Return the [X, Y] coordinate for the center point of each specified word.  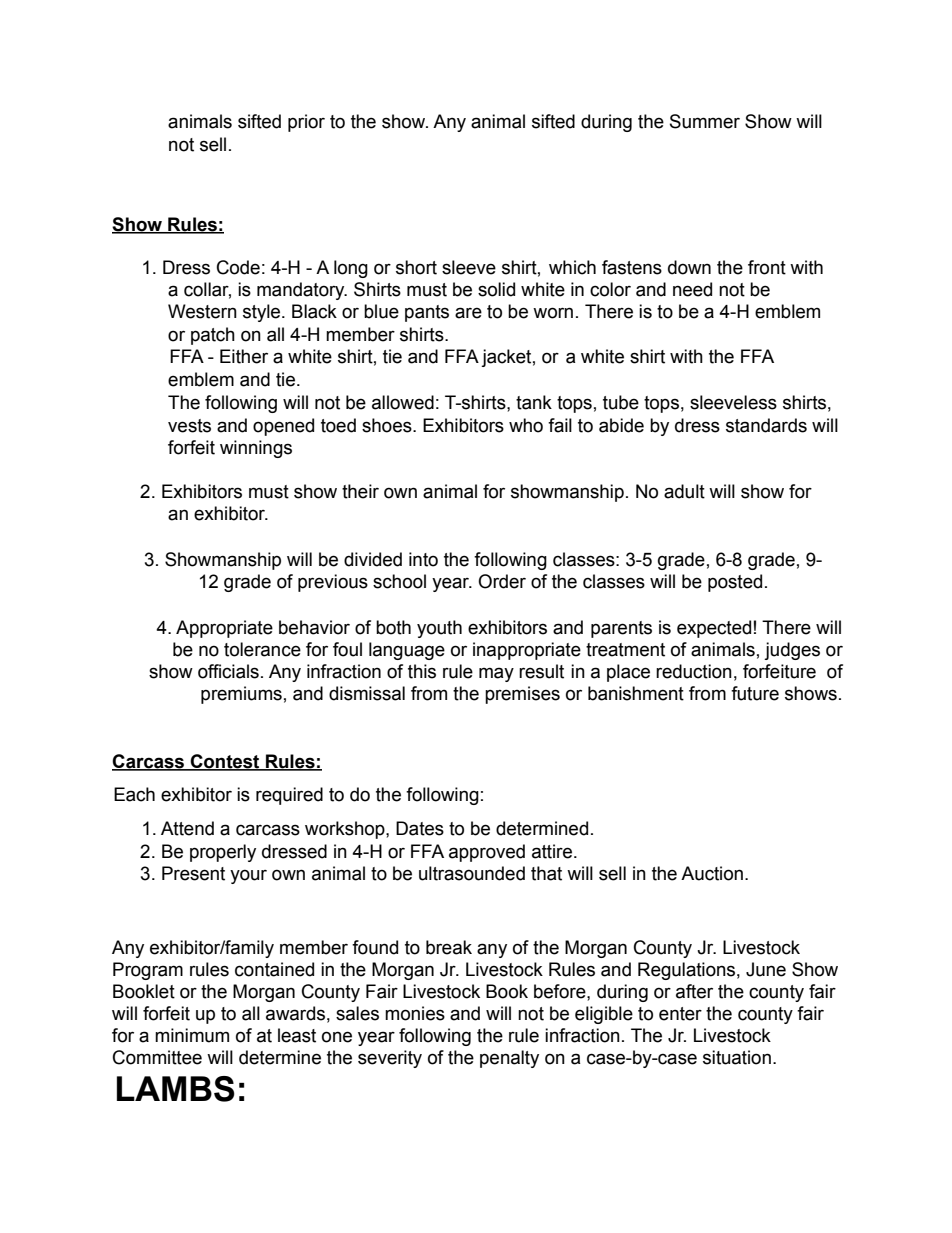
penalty [509, 1059]
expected [714, 629]
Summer [705, 121]
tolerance [262, 649]
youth [439, 629]
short [416, 267]
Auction [712, 873]
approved [487, 853]
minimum [192, 1035]
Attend [187, 828]
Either [244, 356]
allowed [403, 402]
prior [306, 123]
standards [766, 425]
